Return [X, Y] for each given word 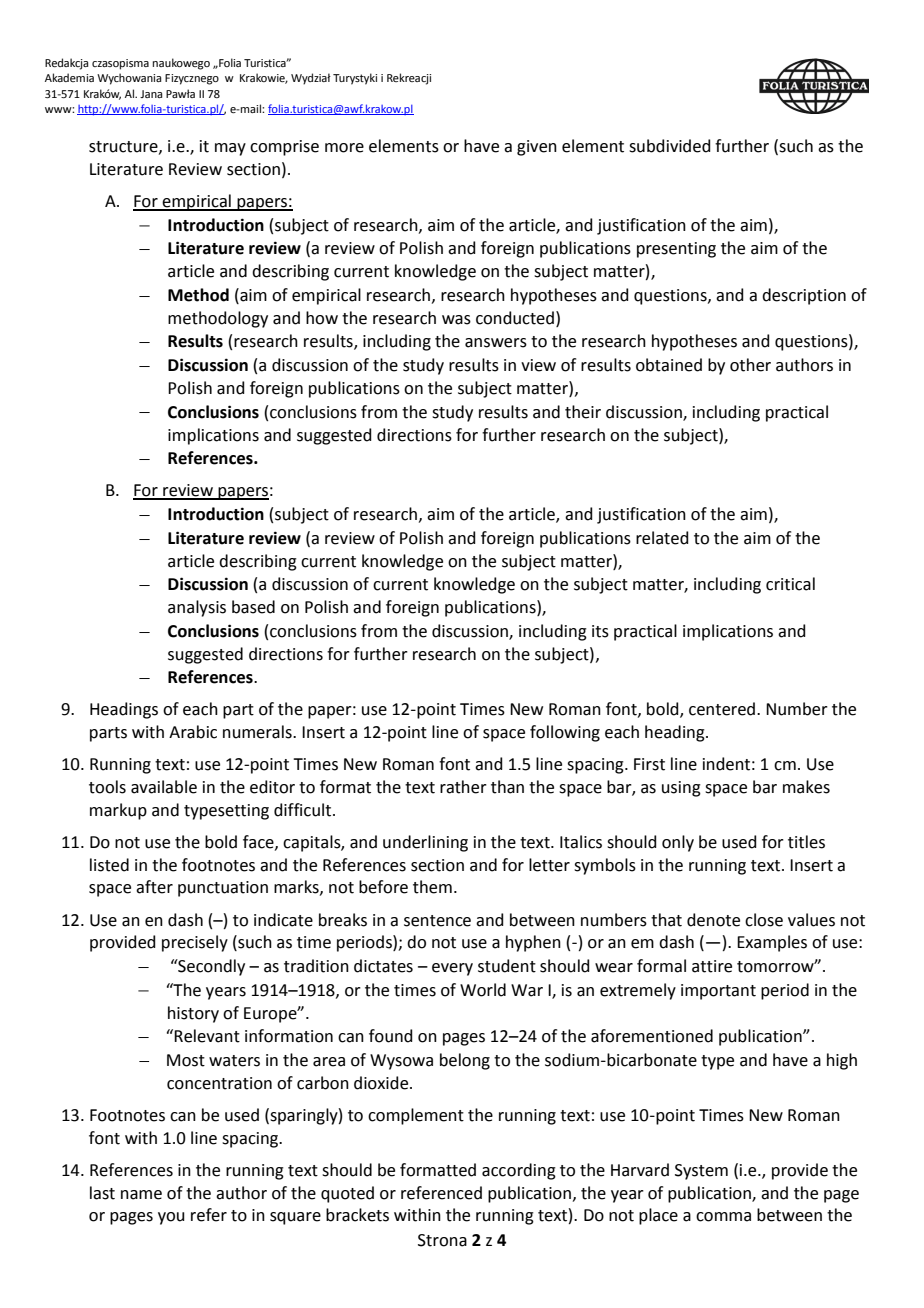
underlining [425, 843]
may [230, 149]
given [537, 148]
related [662, 538]
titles [806, 842]
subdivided [670, 146]
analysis [197, 608]
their [583, 412]
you [171, 1218]
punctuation [223, 889]
